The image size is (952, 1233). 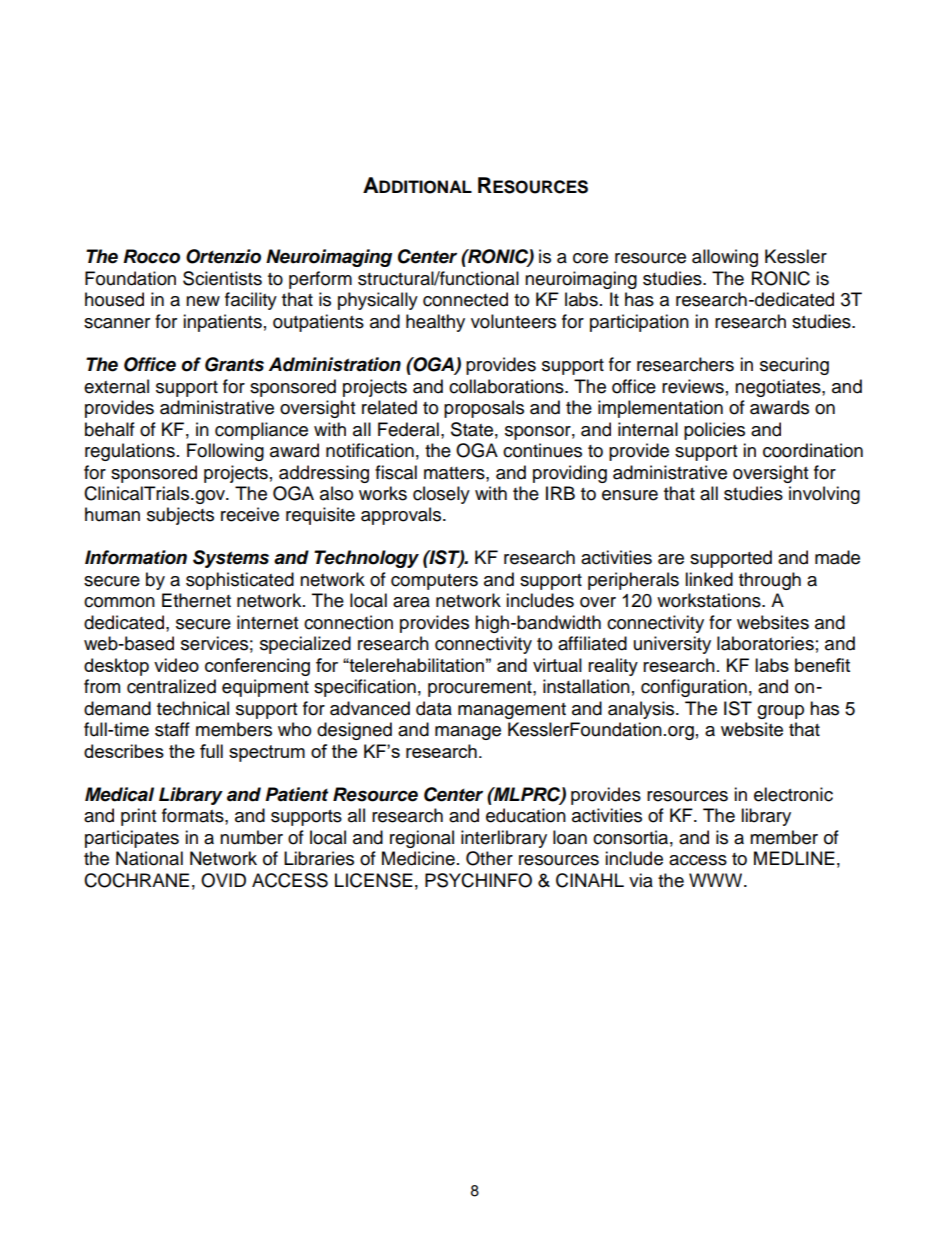 I want to click on staff, so click(x=172, y=729).
